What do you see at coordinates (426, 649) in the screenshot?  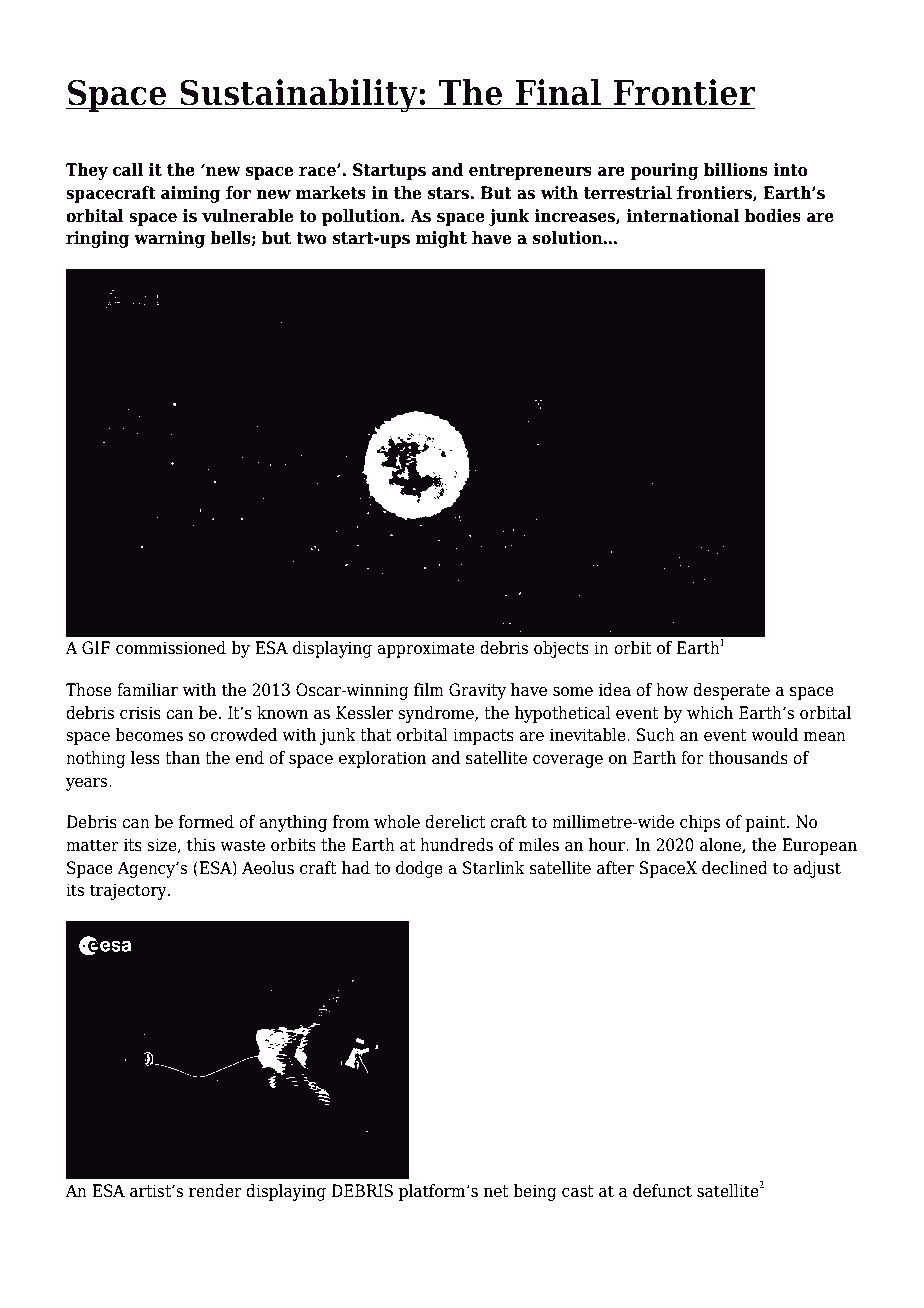 I see `approximate` at bounding box center [426, 649].
